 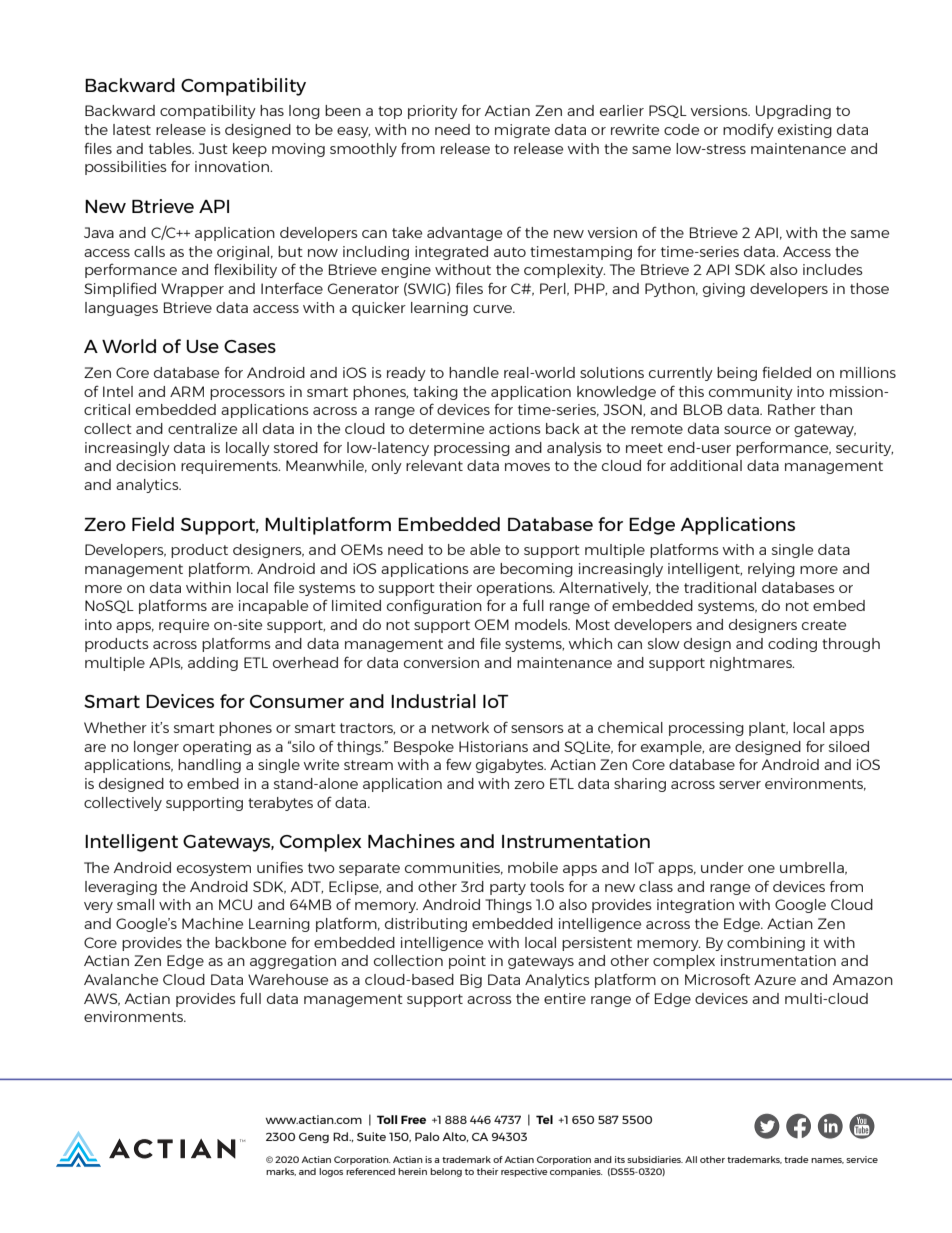 I want to click on existing, so click(x=805, y=131).
